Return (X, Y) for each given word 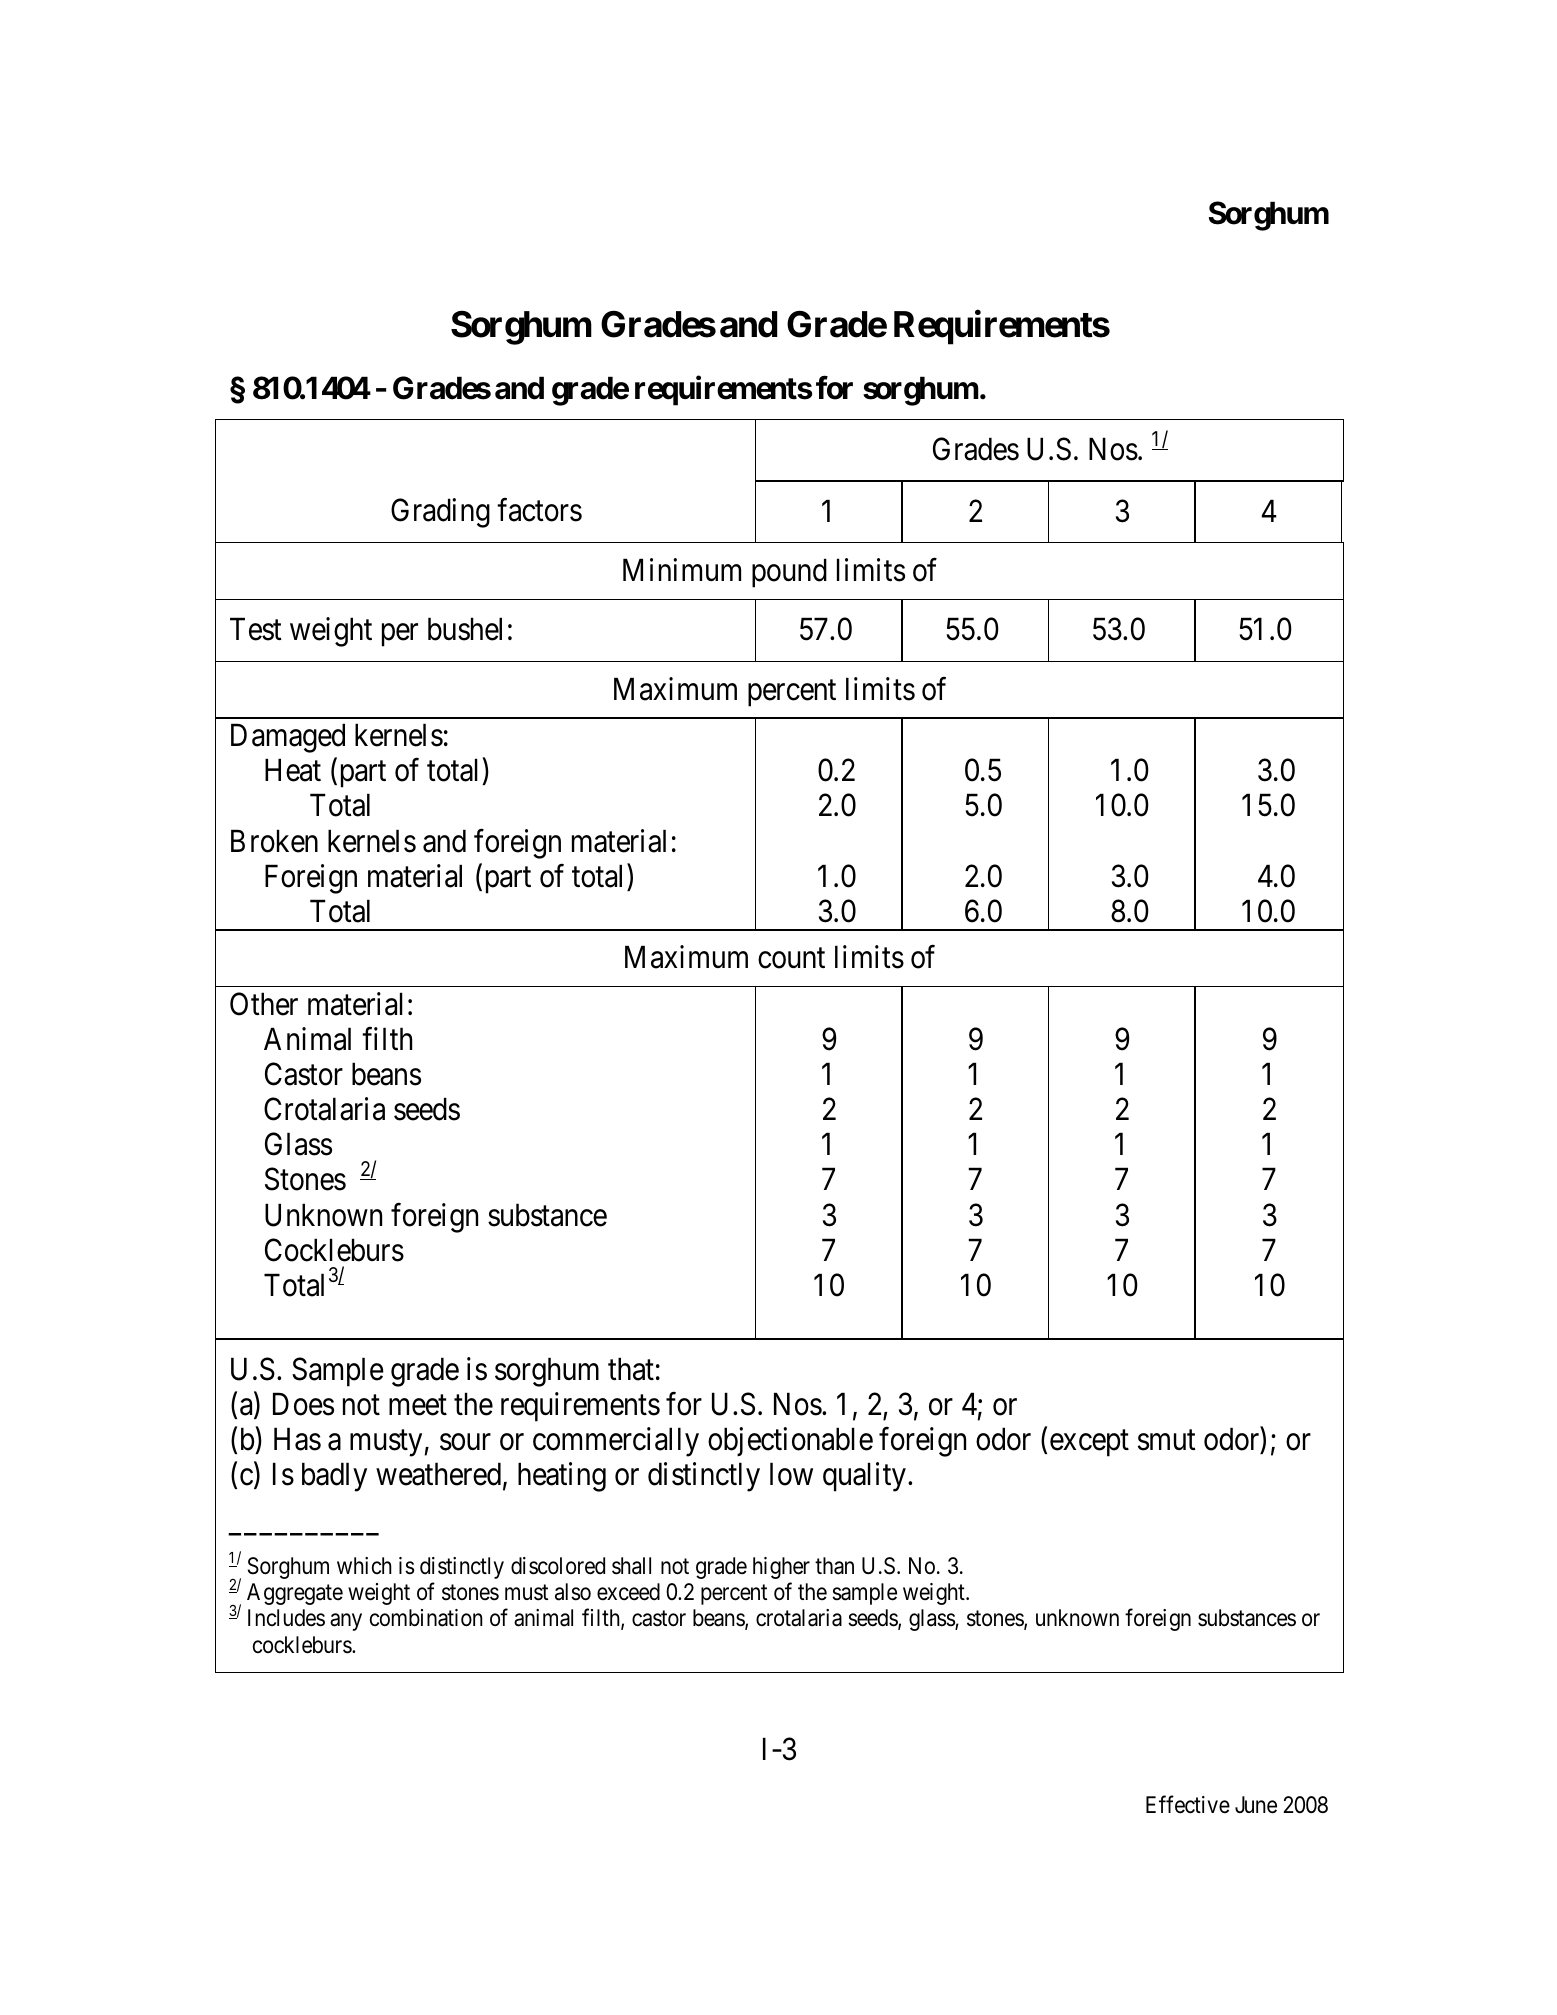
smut (1167, 1441)
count (791, 959)
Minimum (682, 569)
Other (264, 1004)
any (346, 1622)
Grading (440, 513)
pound (789, 573)
